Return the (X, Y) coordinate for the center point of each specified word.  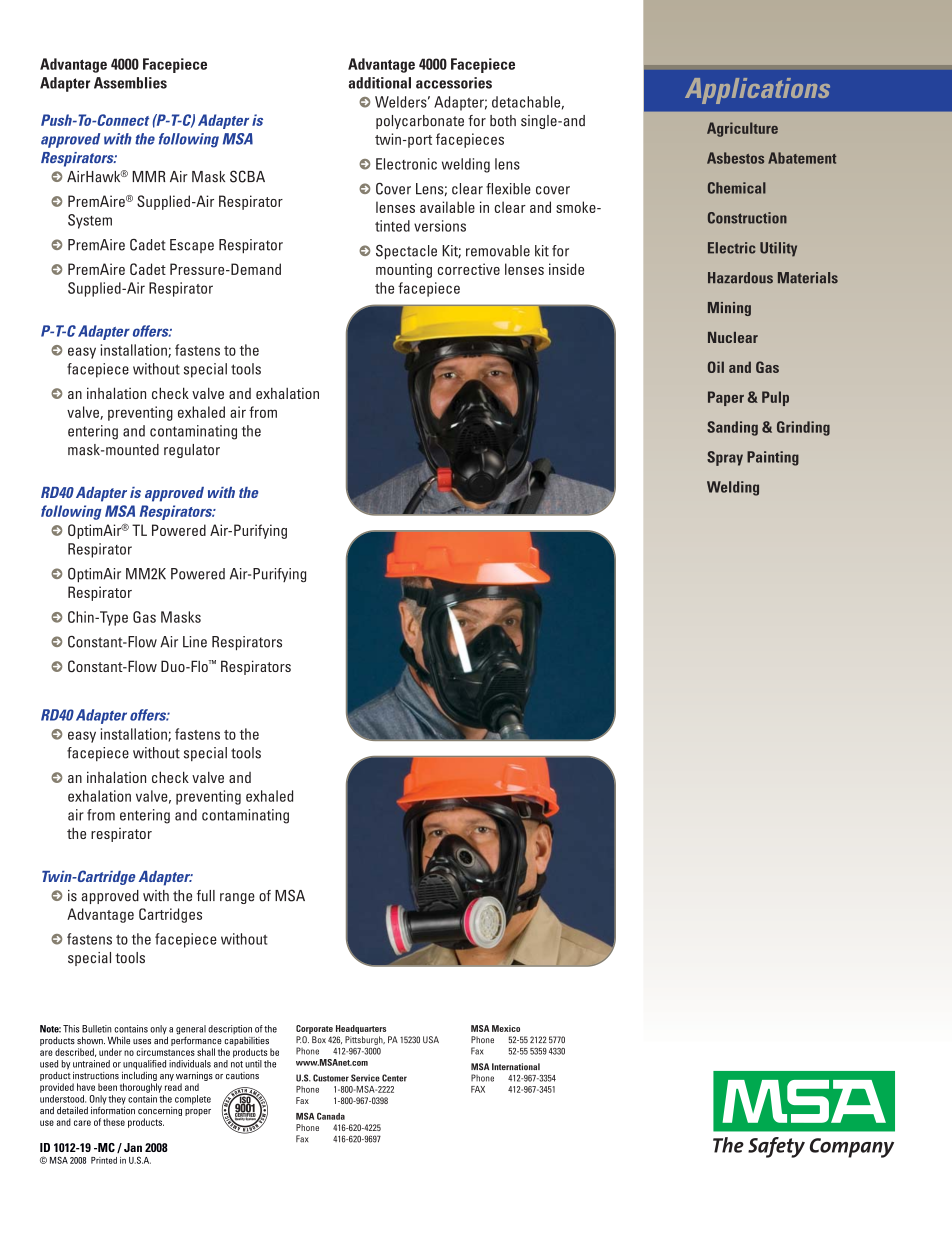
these (114, 1122)
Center (394, 1078)
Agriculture (742, 129)
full (206, 896)
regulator (192, 451)
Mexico (506, 1028)
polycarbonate (420, 122)
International (516, 1066)
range (237, 898)
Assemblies (130, 83)
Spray (725, 458)
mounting (404, 270)
